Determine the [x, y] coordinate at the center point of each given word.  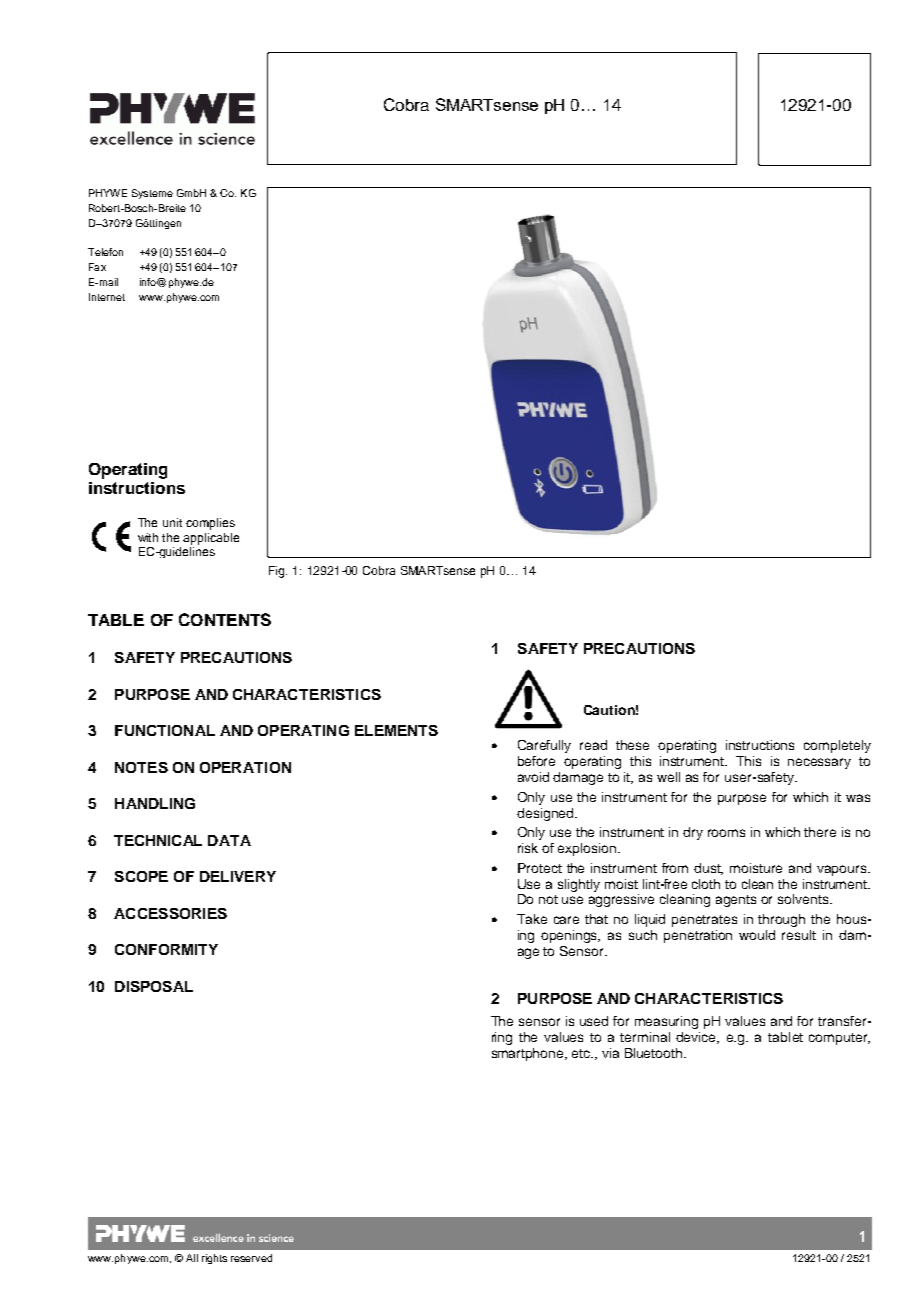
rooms [726, 833]
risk [528, 848]
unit [172, 522]
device [697, 1038]
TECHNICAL [158, 840]
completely [837, 746]
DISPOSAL [154, 986]
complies [210, 524]
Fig [278, 572]
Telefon [105, 252]
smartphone [529, 1054]
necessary [819, 763]
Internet [107, 297]
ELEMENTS [396, 730]
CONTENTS [225, 619]
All [192, 1258]
